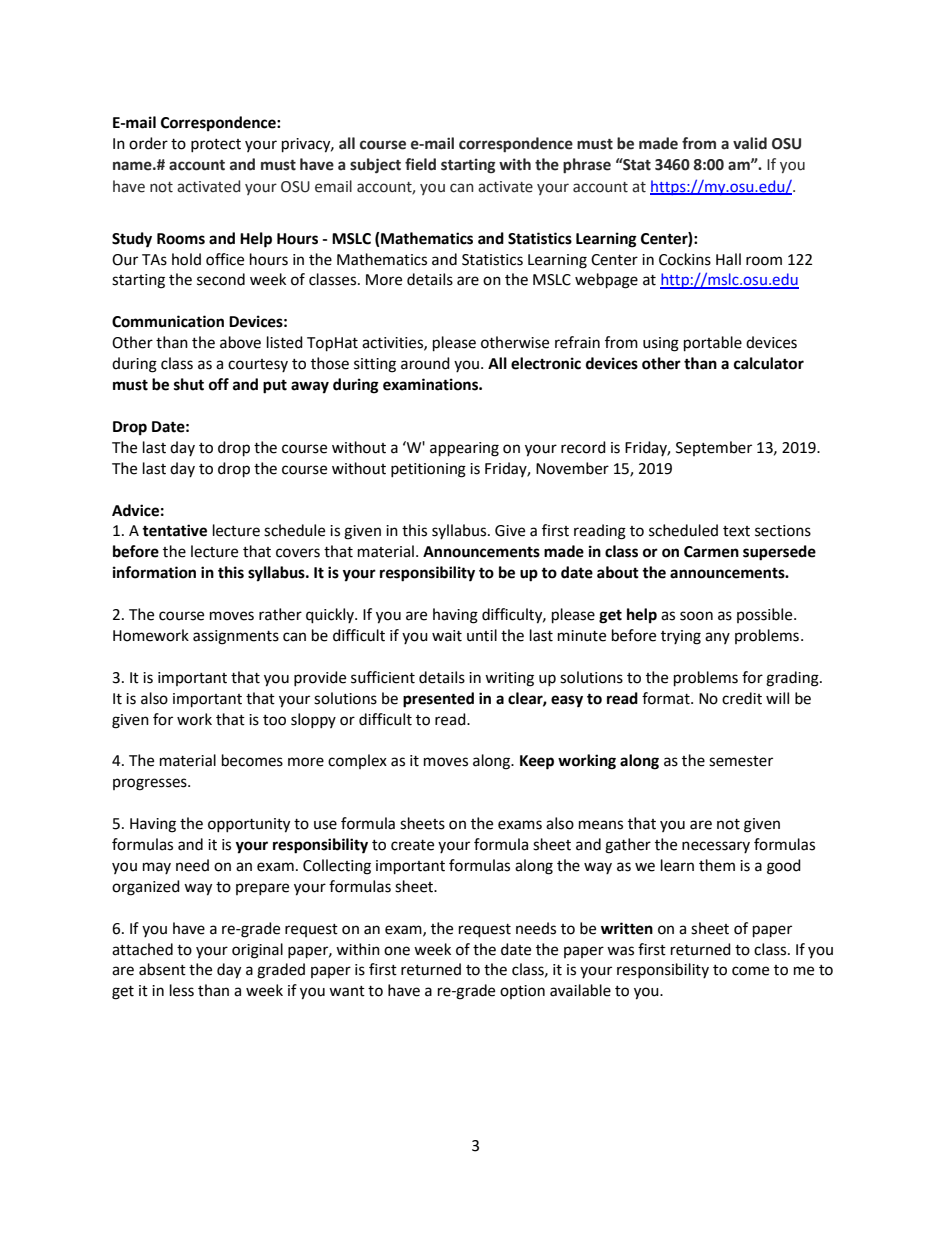 This image has height=1233, width=952. I want to click on credit, so click(742, 698).
